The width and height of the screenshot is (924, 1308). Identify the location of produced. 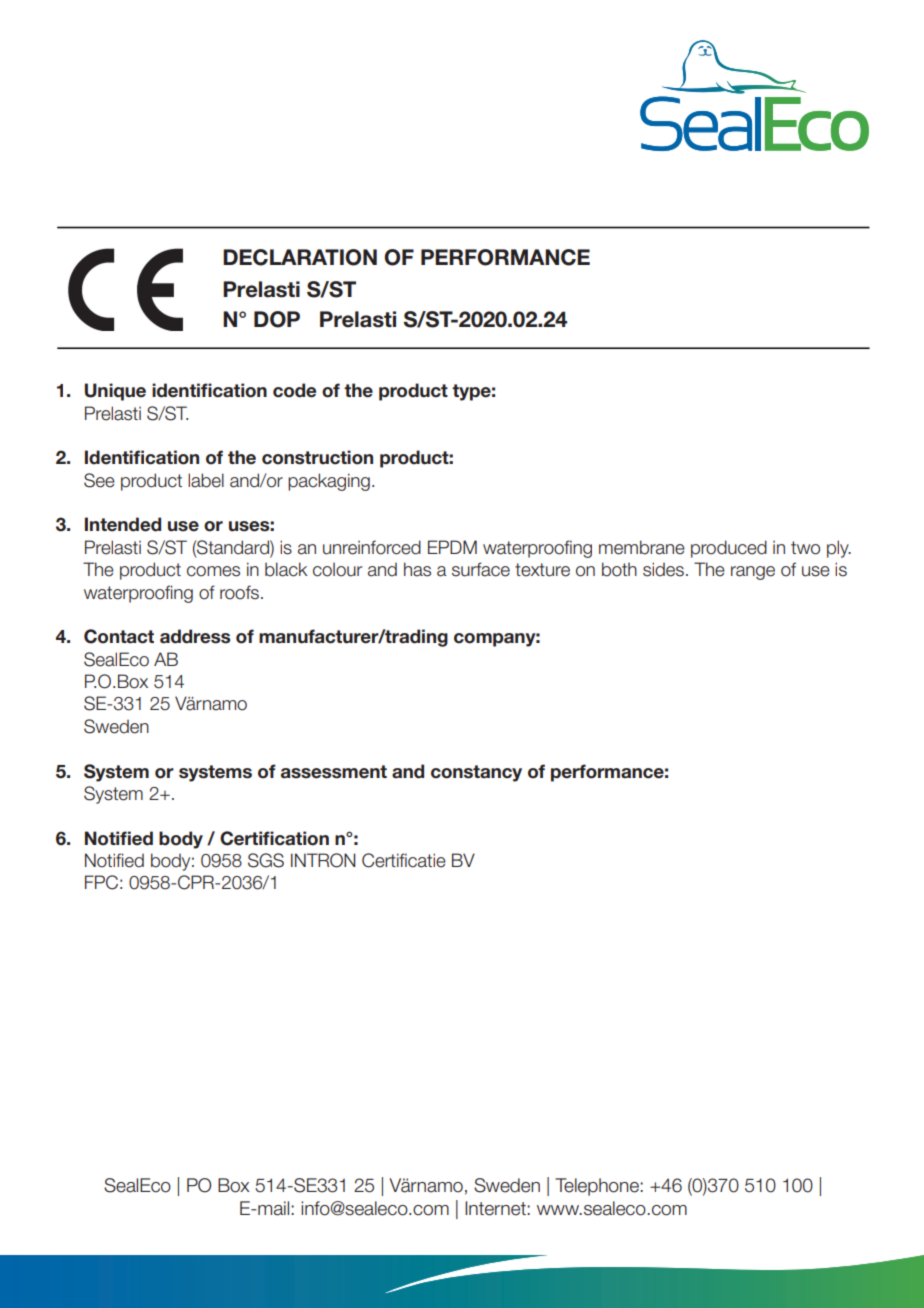
(729, 549).
